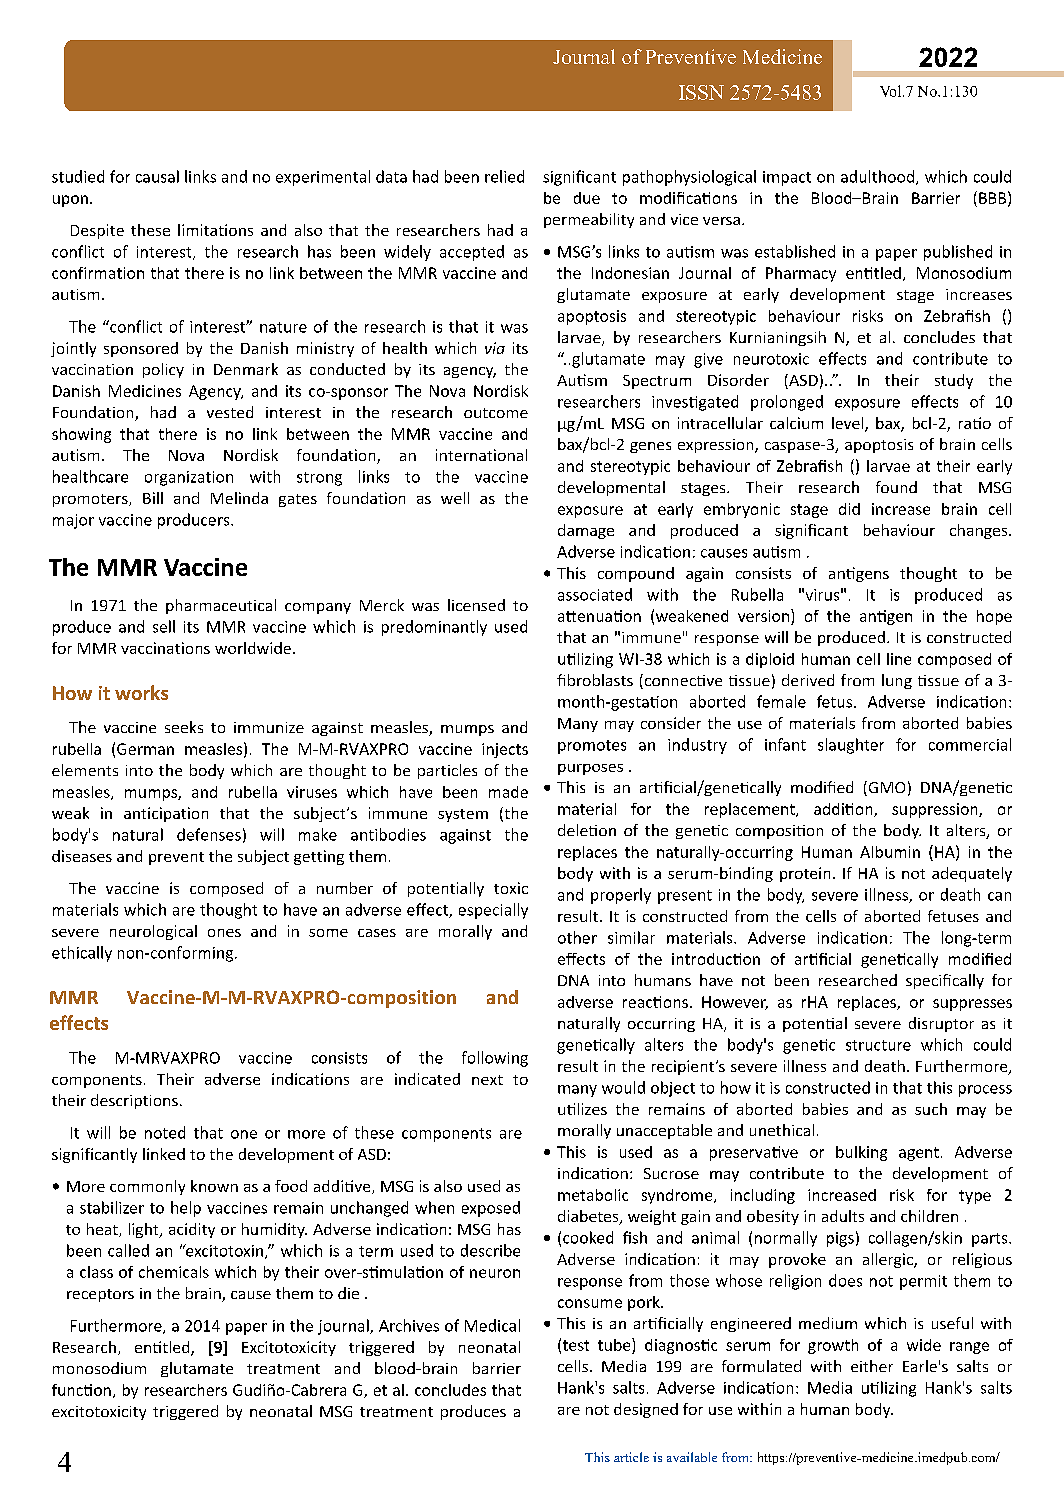 The height and width of the document is (1504, 1064). What do you see at coordinates (885, 788) in the document?
I see `GMO` at bounding box center [885, 788].
